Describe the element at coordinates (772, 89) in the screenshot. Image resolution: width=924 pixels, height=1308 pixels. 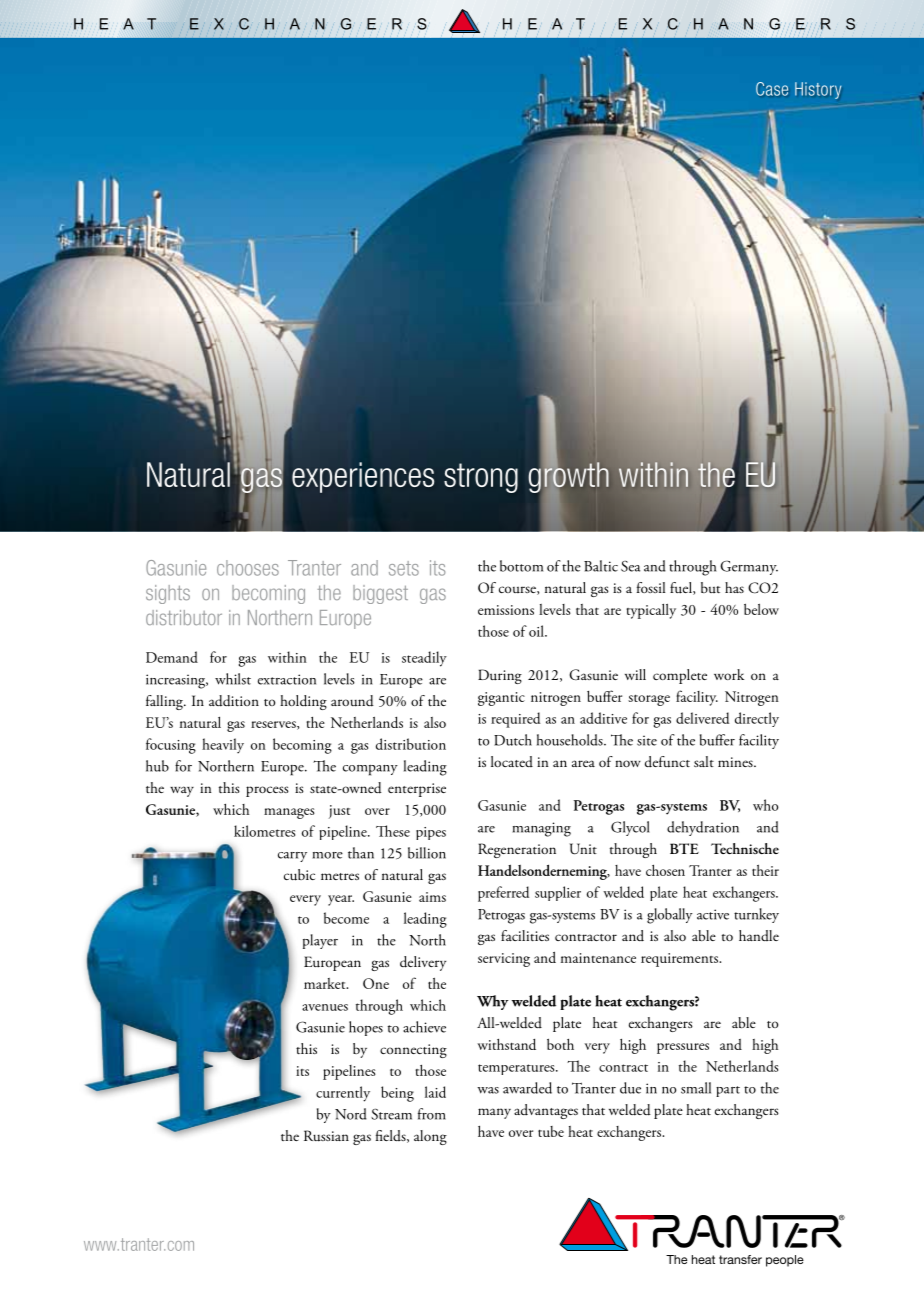
I see `Case` at that location.
